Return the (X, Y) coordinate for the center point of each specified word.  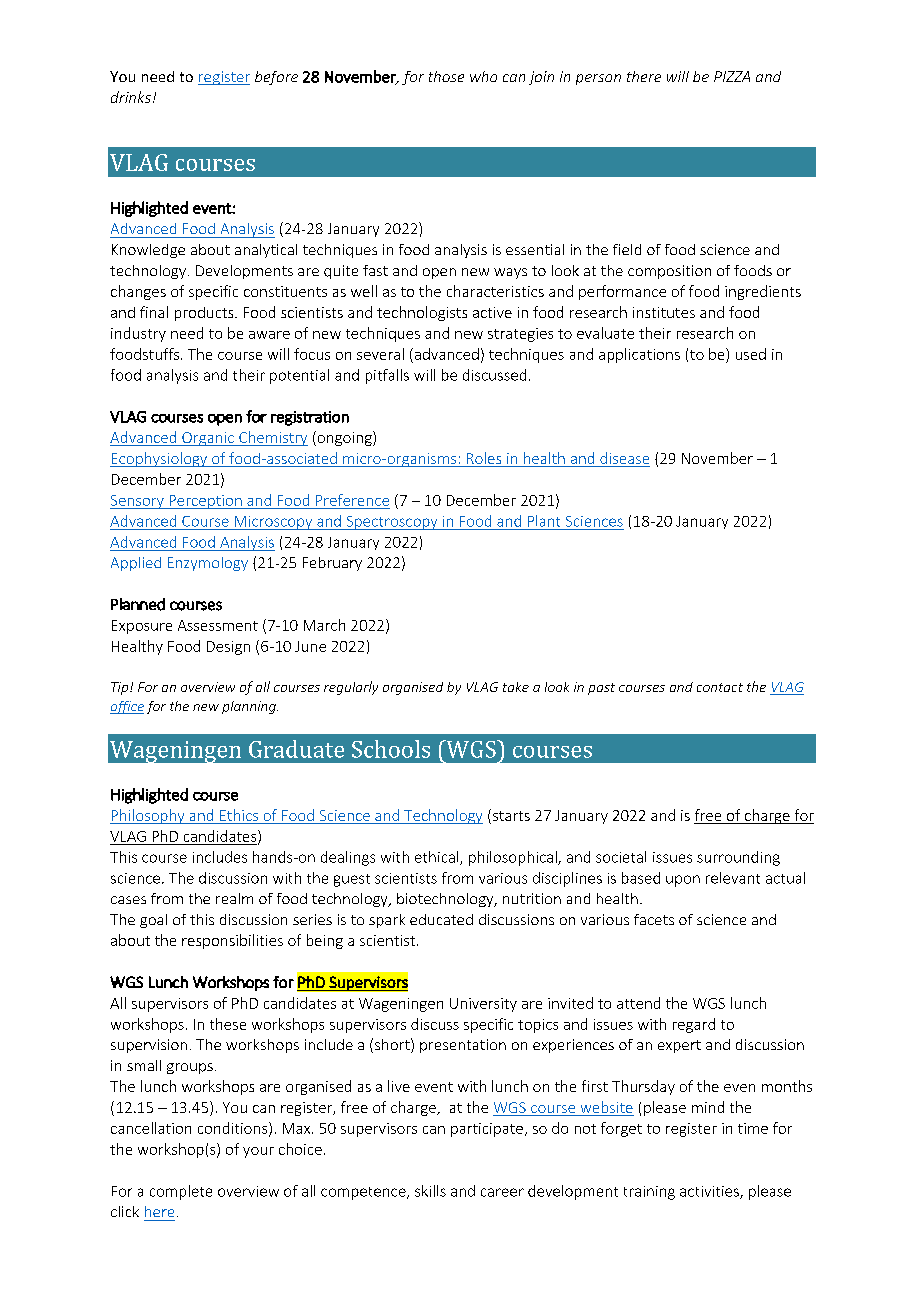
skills (430, 1191)
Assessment (218, 625)
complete (181, 1192)
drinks (131, 97)
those (446, 76)
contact (720, 687)
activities (710, 1192)
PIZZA (732, 76)
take (516, 687)
